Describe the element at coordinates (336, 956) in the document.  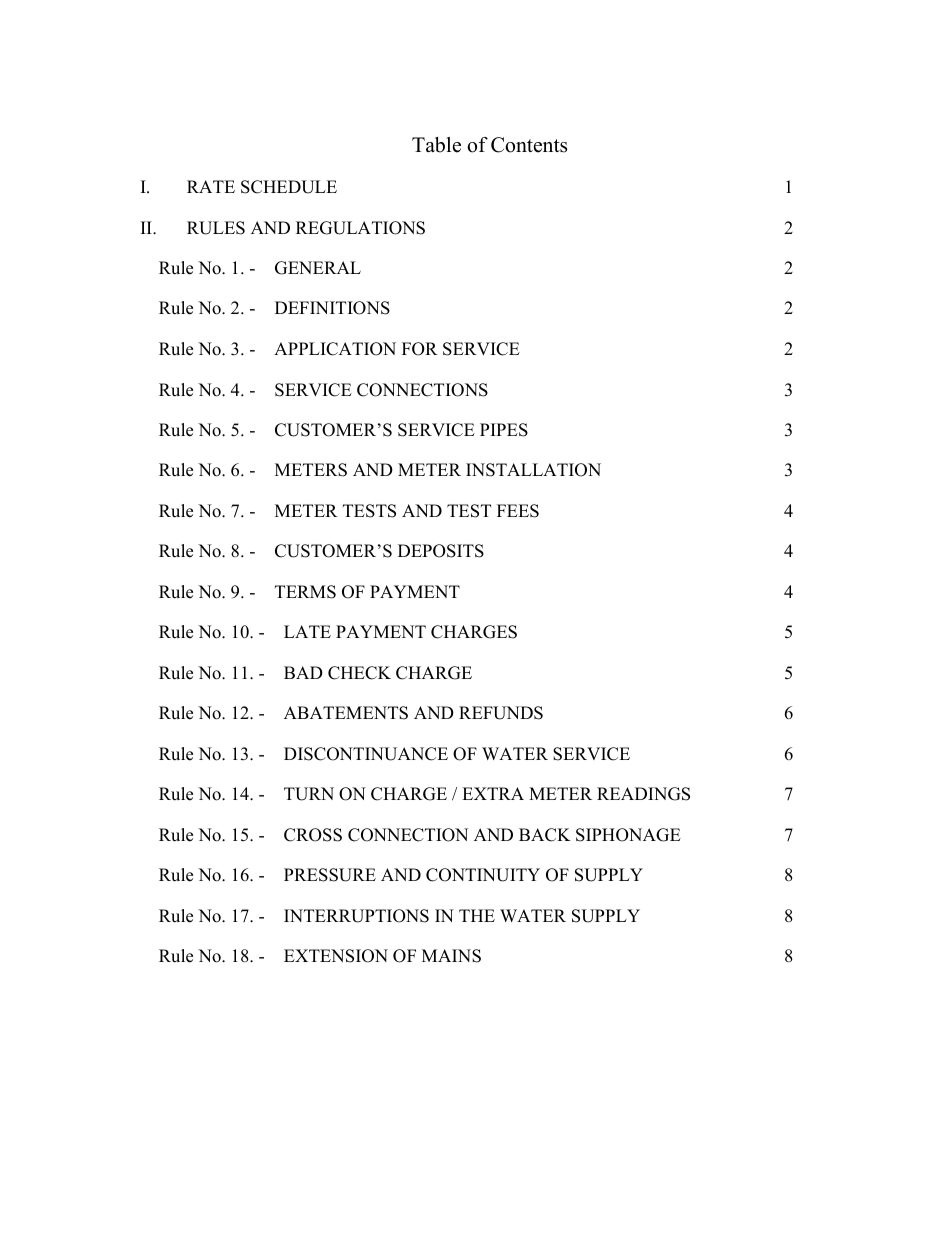
I see `EXTENSION` at that location.
